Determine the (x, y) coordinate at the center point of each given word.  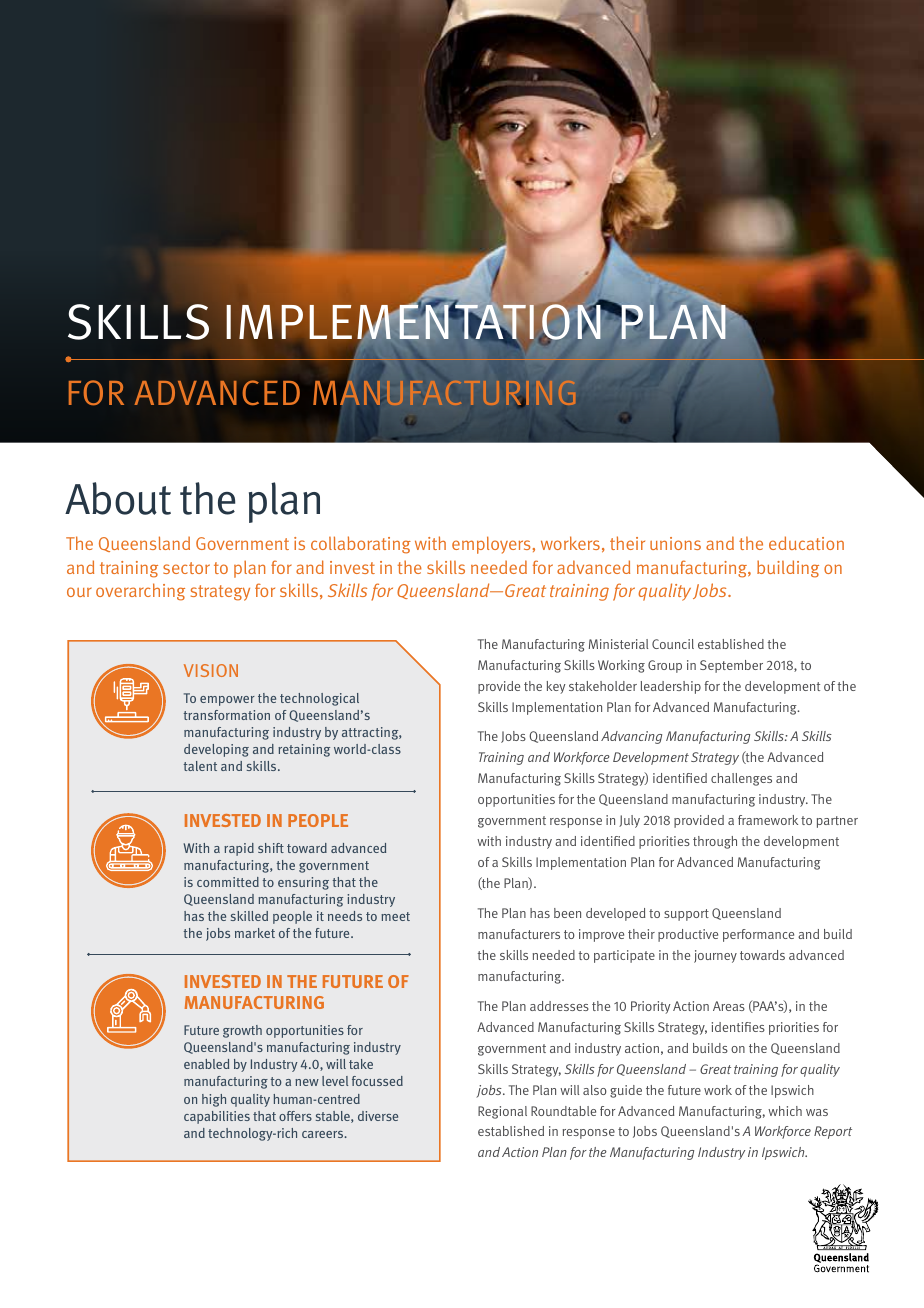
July (629, 821)
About (118, 498)
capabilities (217, 1117)
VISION (211, 670)
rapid (239, 849)
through (715, 842)
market (255, 933)
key (556, 687)
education (806, 543)
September (731, 666)
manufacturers (519, 934)
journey (715, 956)
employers (491, 545)
